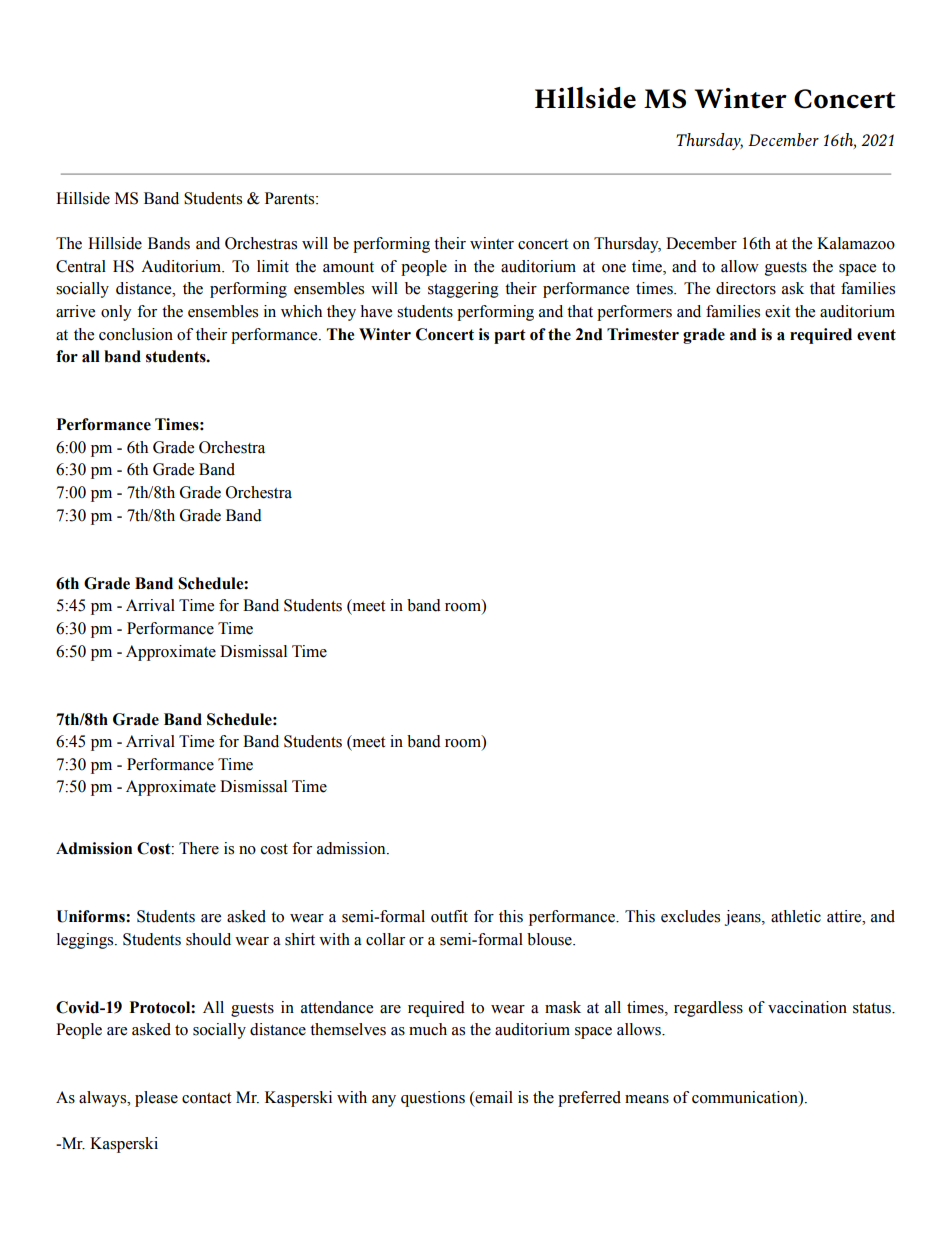  I want to click on Kalamazoo, so click(856, 243).
